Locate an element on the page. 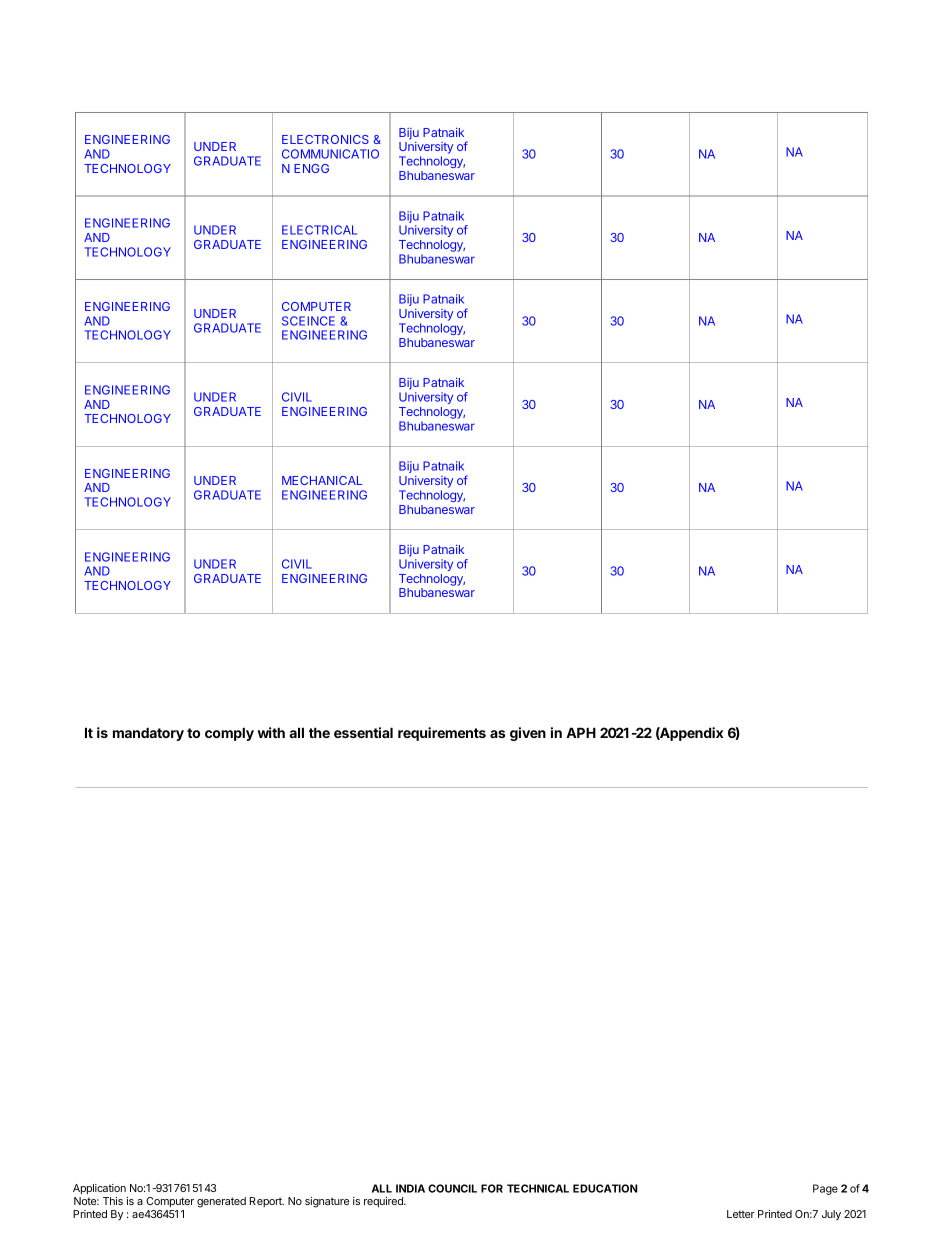  mandatory is located at coordinates (148, 734).
